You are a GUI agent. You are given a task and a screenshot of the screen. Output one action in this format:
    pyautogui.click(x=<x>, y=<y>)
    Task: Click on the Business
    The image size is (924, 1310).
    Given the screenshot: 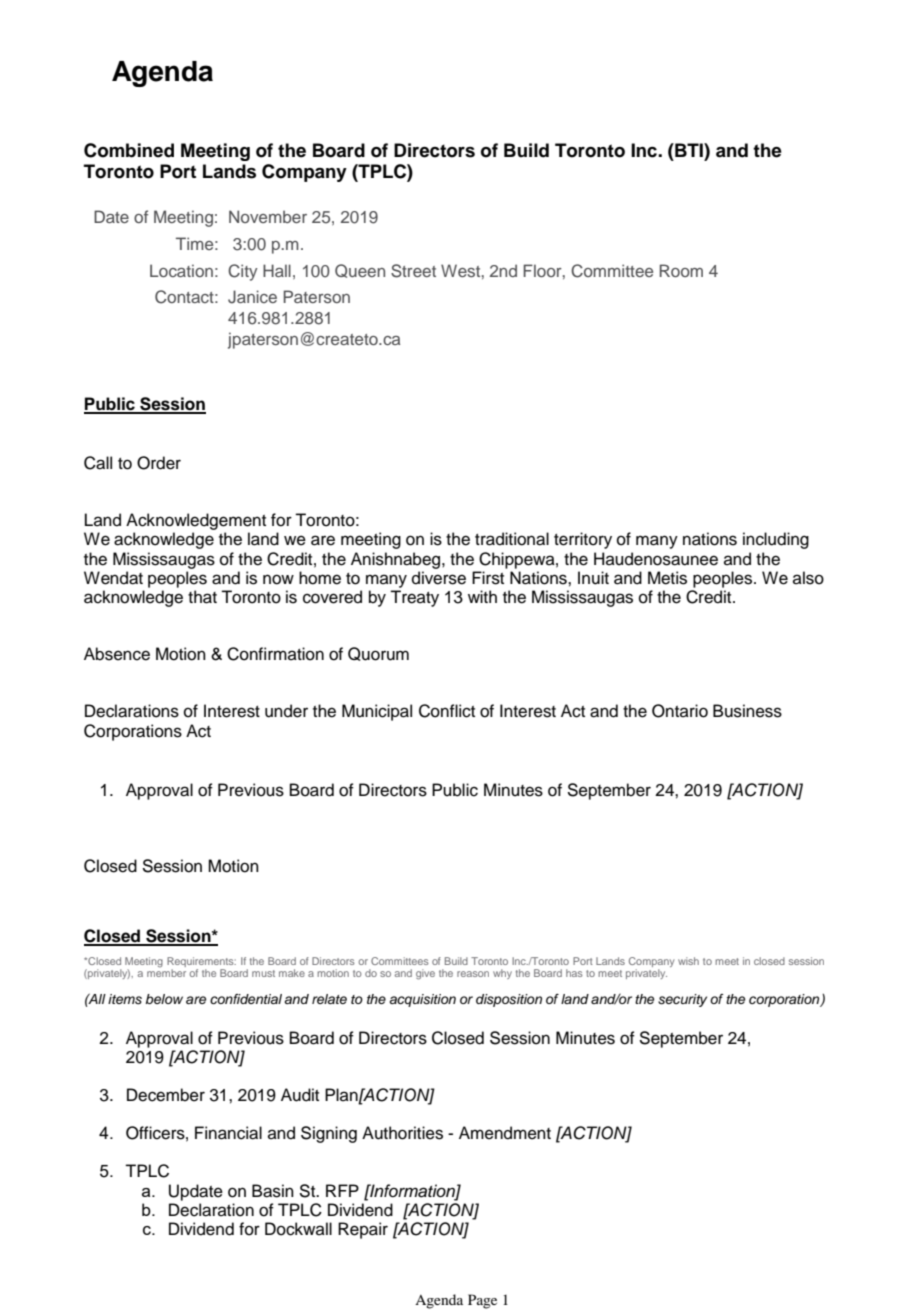 What is the action you would take?
    pyautogui.click(x=747, y=711)
